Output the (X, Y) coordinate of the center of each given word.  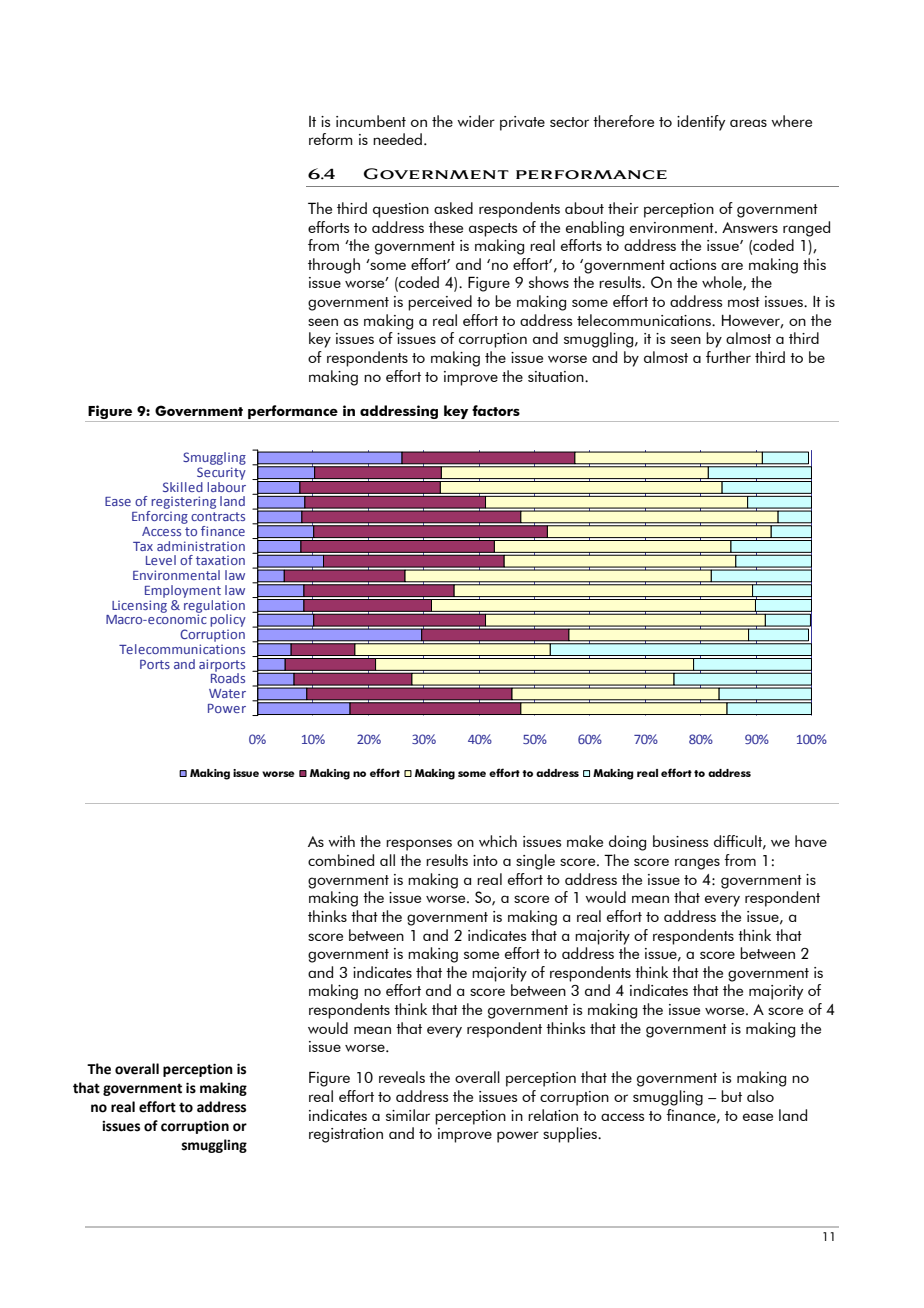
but (731, 1096)
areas (748, 123)
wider (476, 121)
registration (346, 1135)
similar (408, 1115)
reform (331, 139)
